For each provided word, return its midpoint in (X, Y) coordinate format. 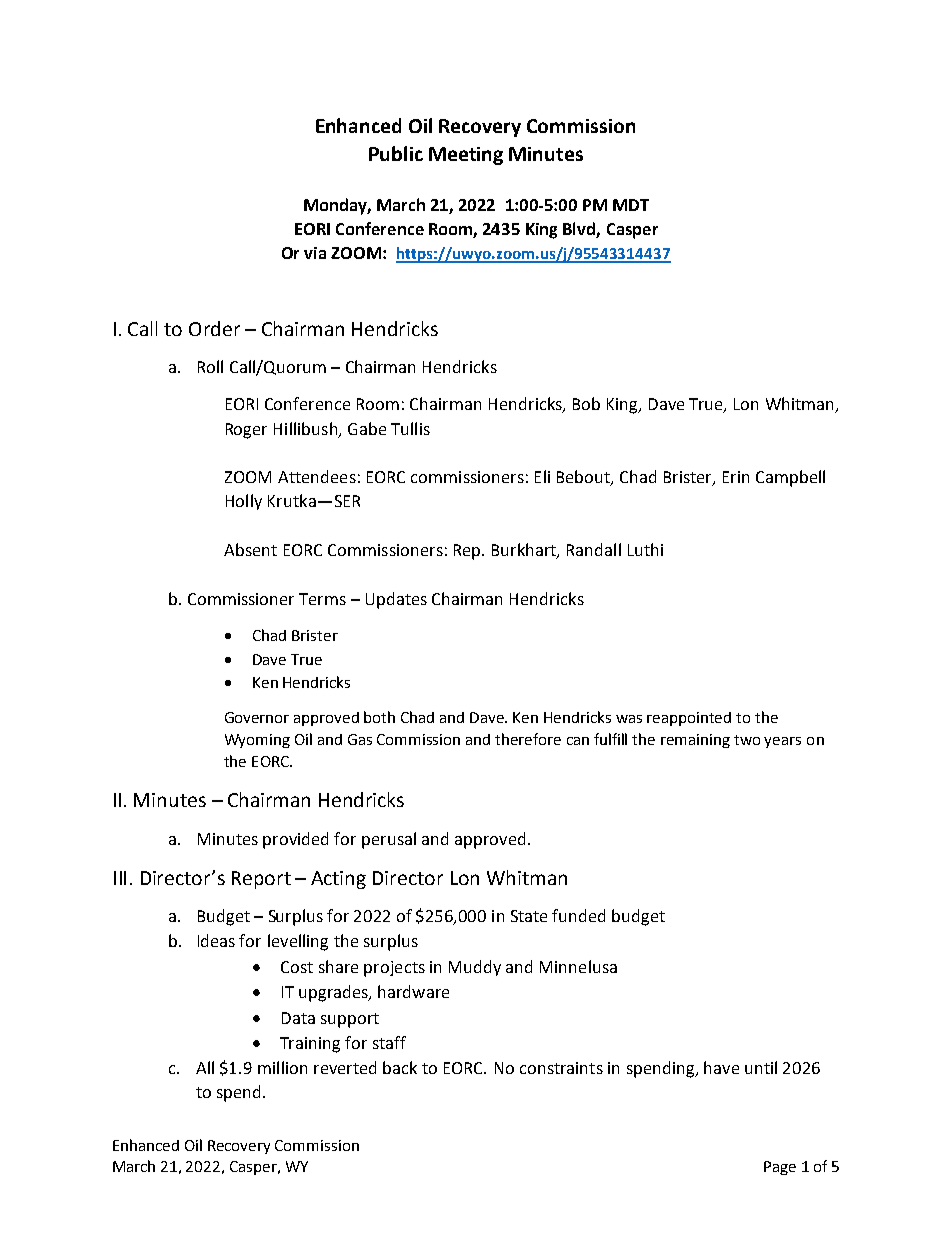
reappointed (689, 719)
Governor (257, 717)
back (400, 1067)
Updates (396, 600)
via (315, 253)
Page (780, 1168)
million (282, 1067)
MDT (631, 205)
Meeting (466, 156)
